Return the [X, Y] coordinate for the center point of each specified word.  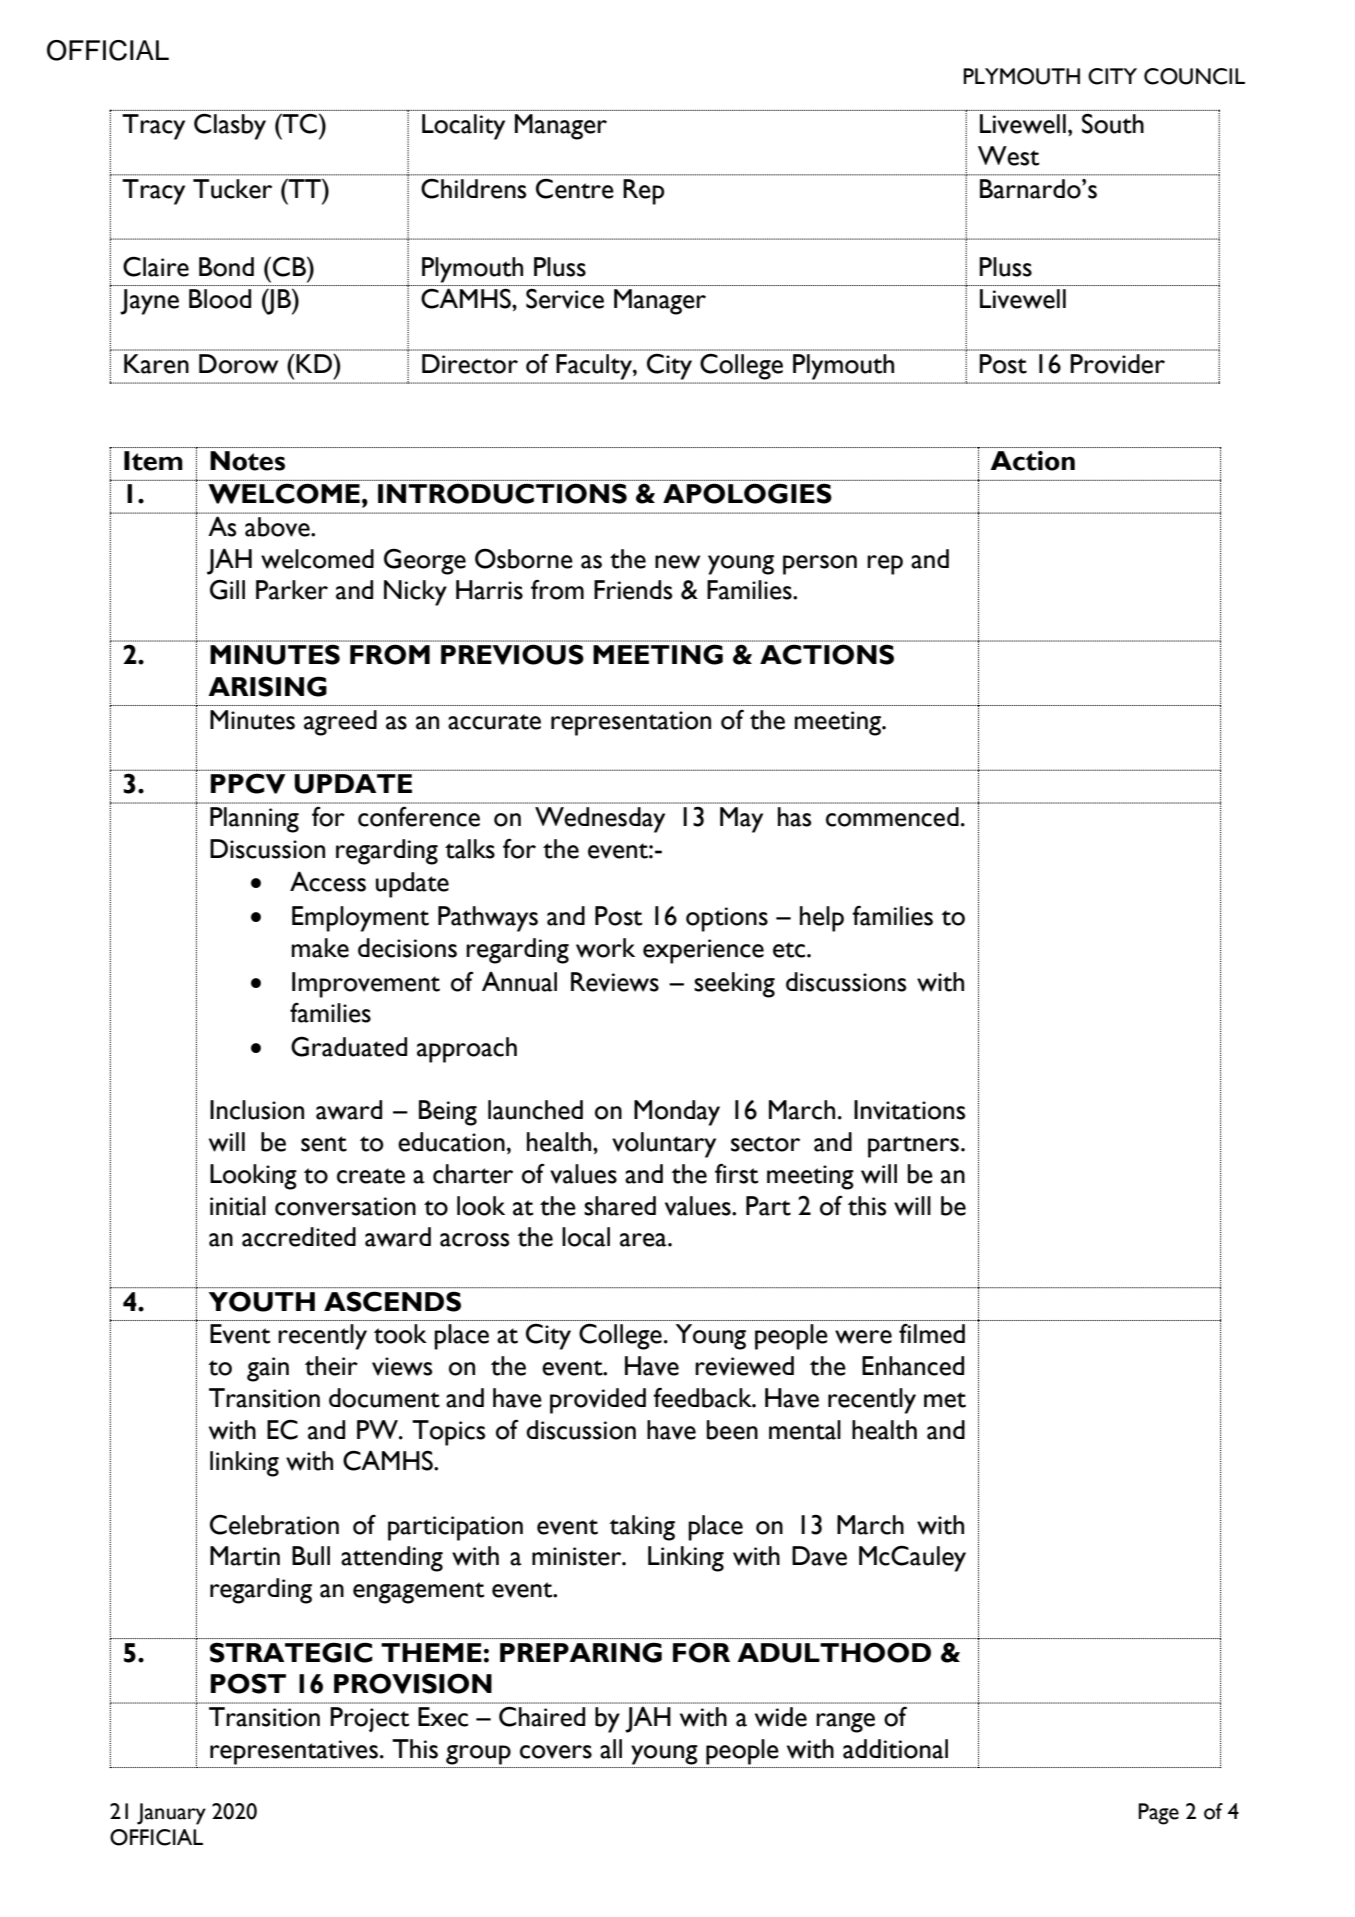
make [320, 948]
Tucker [232, 189]
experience [703, 951]
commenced [892, 817]
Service [565, 299]
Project [369, 1719]
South [1113, 123]
